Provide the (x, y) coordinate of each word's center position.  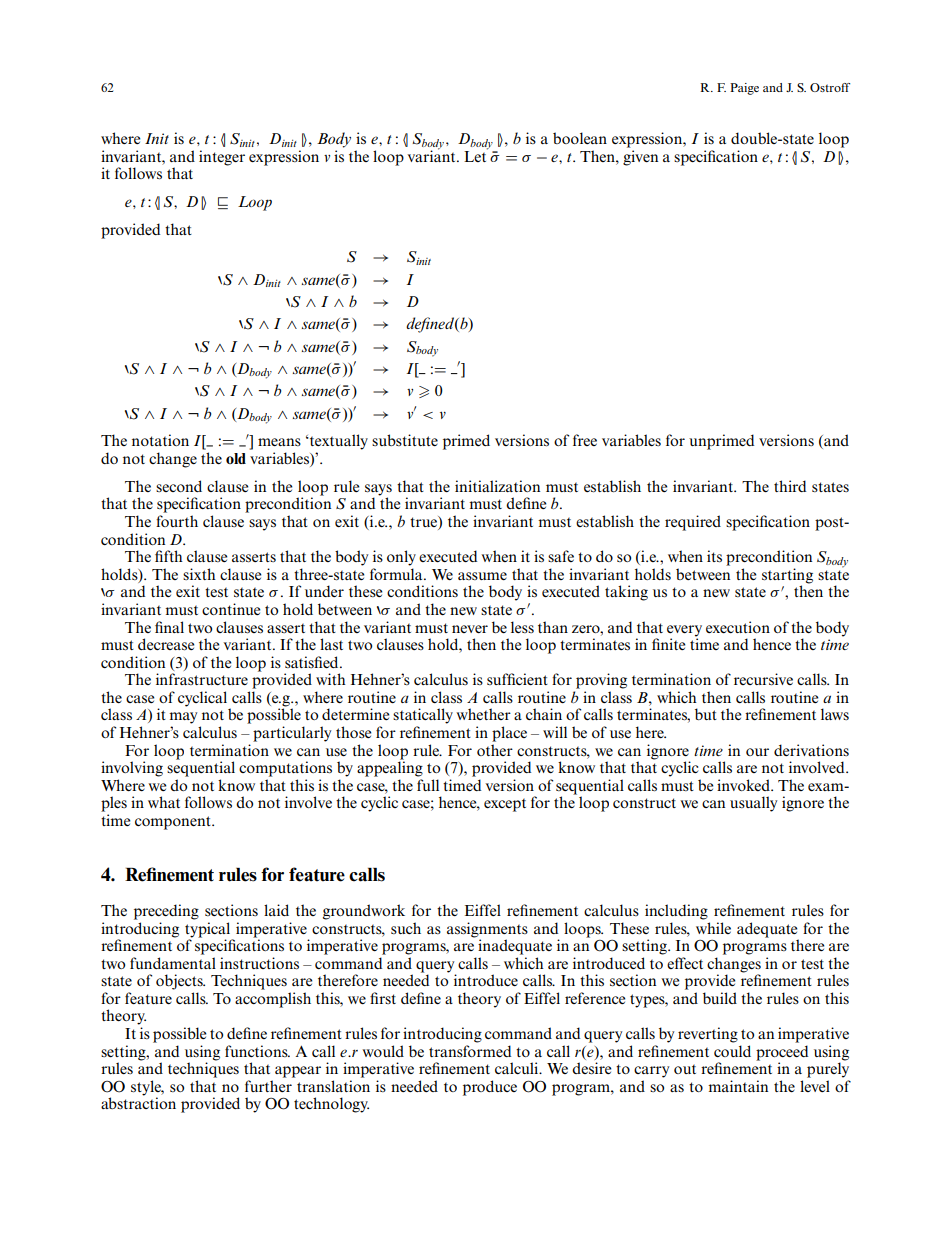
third (790, 486)
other (495, 750)
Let (476, 155)
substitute (405, 440)
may (183, 718)
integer (222, 158)
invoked (744, 785)
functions (257, 1051)
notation (160, 440)
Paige (744, 89)
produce (490, 1088)
